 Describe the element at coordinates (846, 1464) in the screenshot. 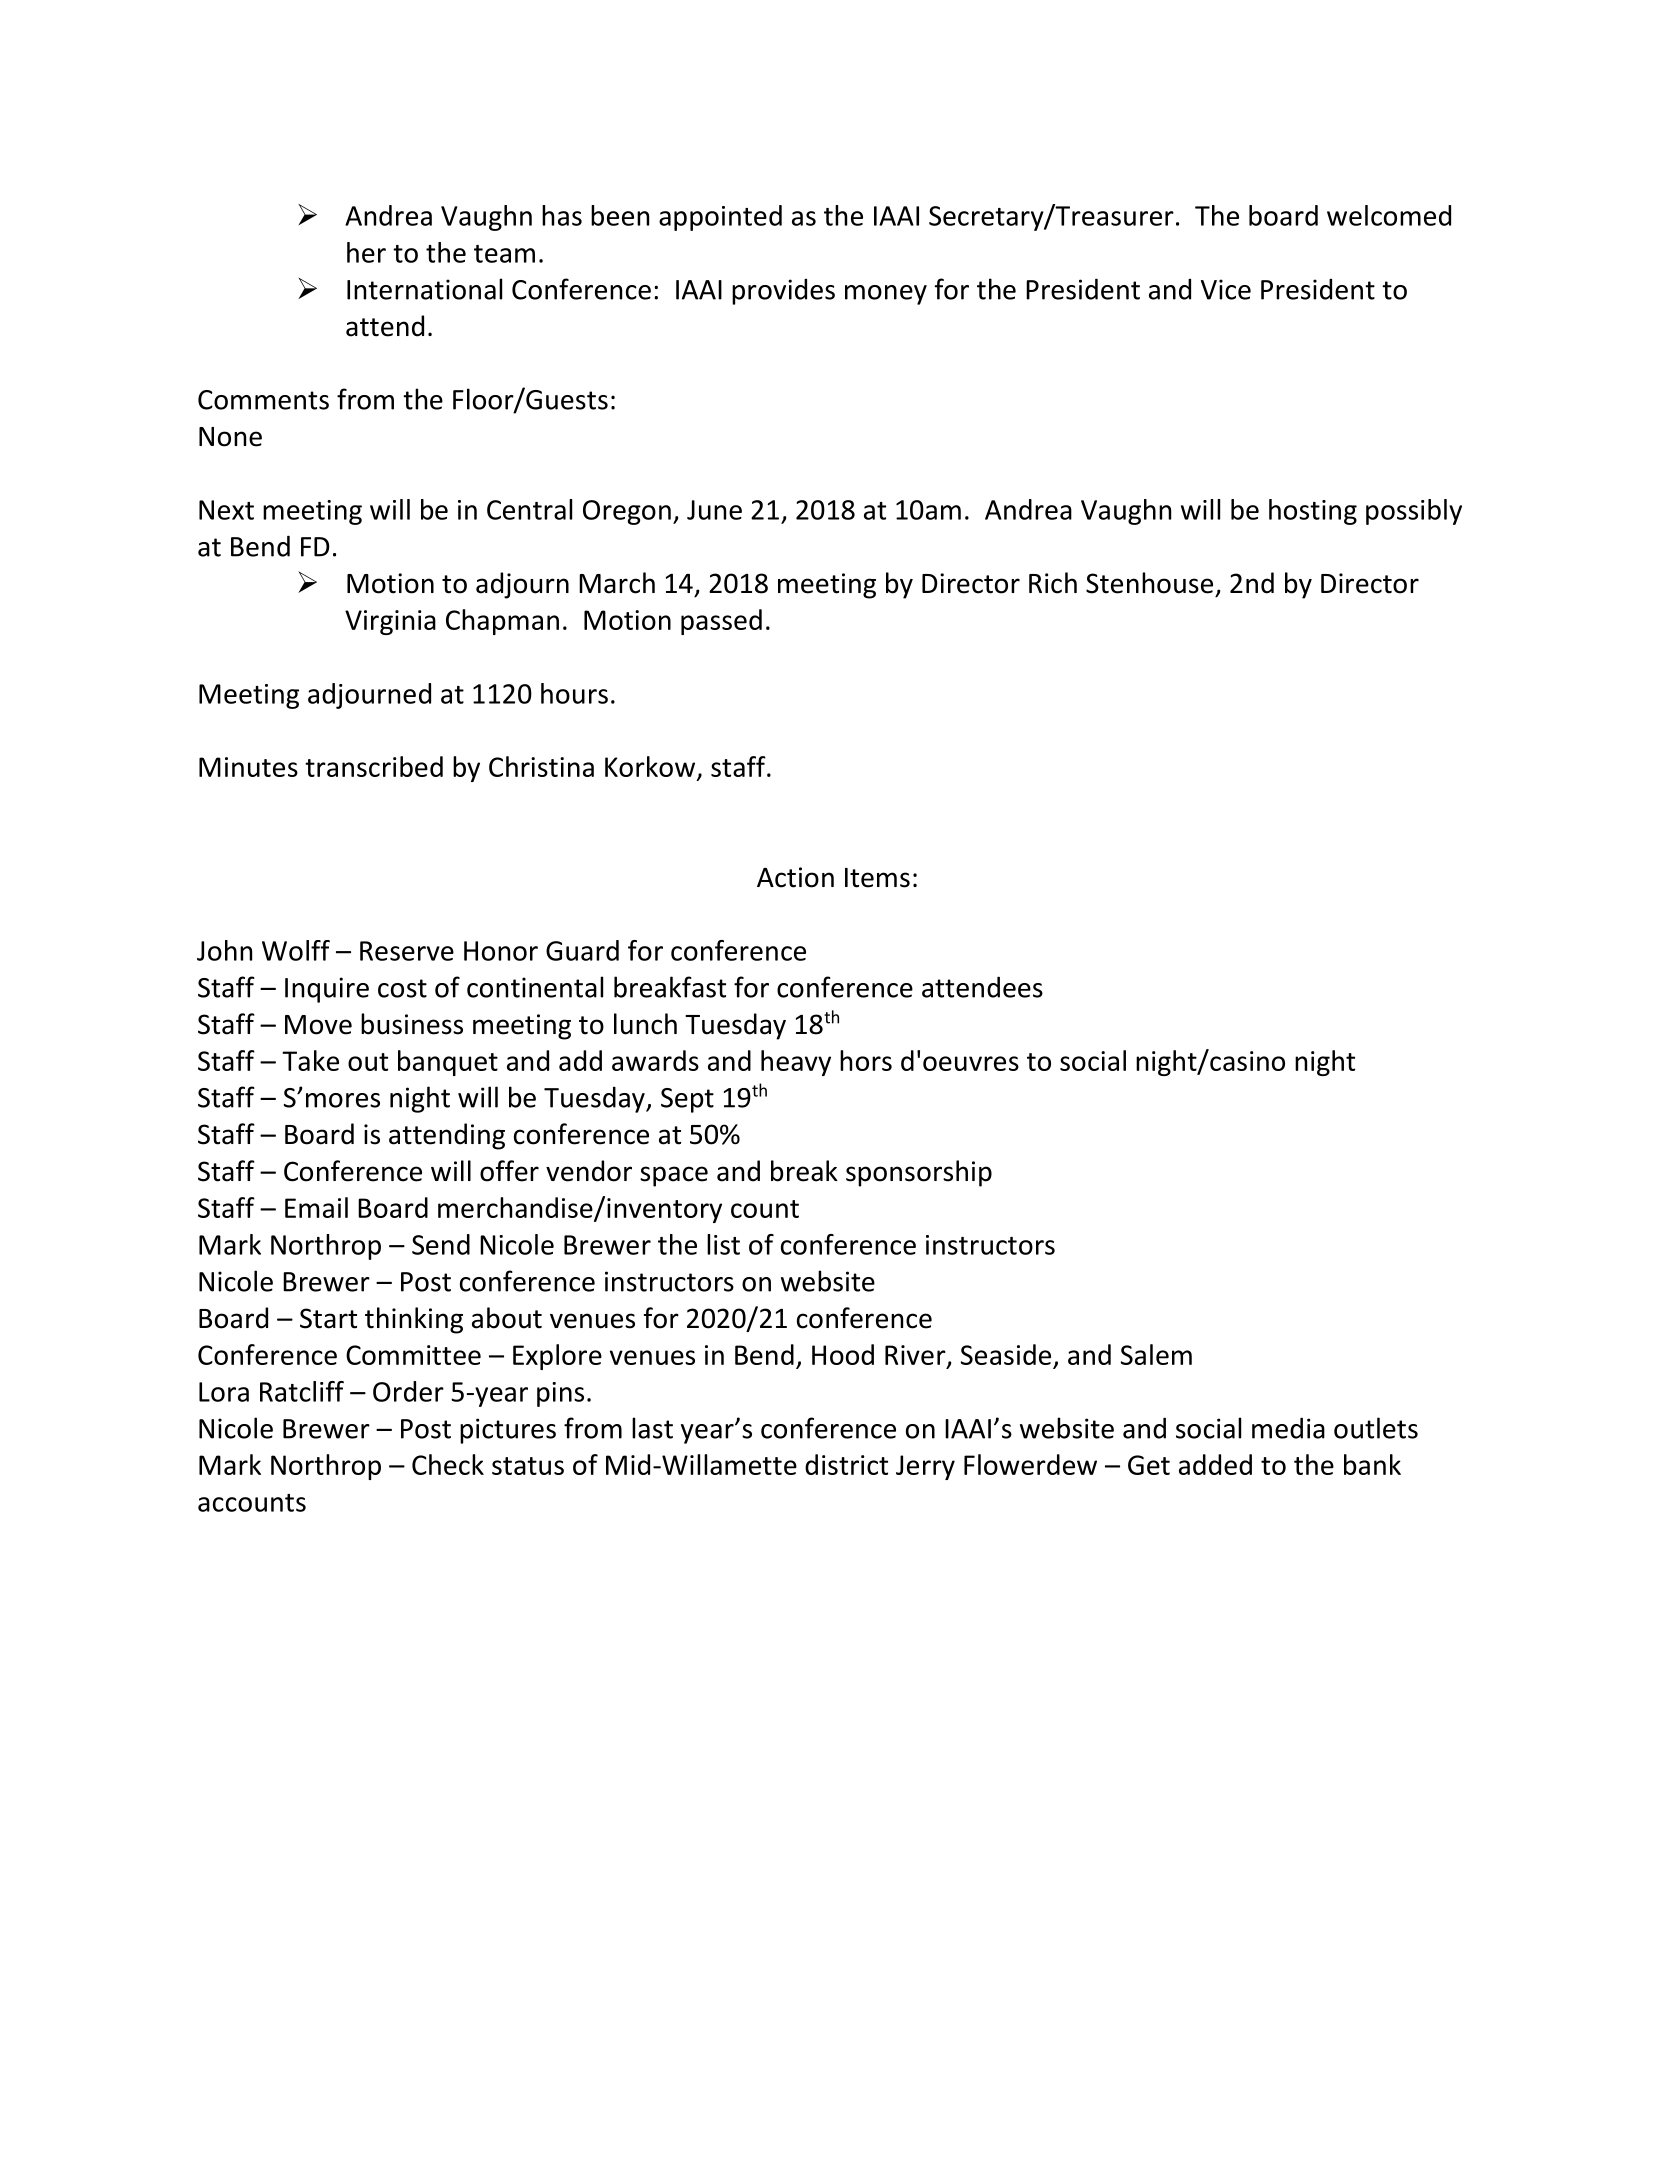

I see `district` at that location.
